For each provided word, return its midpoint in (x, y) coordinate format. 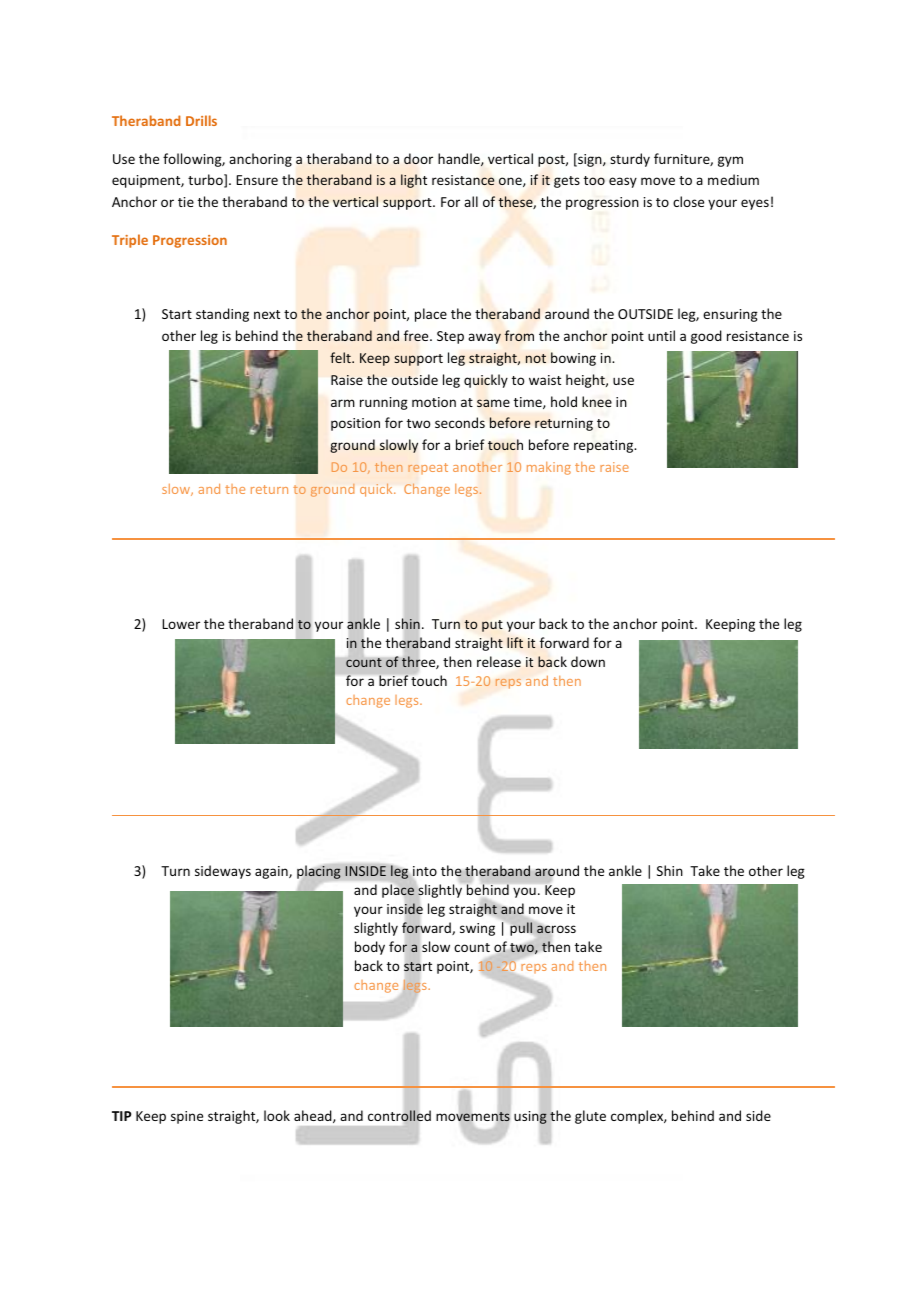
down (588, 661)
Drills (201, 120)
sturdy (630, 160)
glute (590, 1117)
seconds (460, 422)
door (418, 158)
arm (343, 403)
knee (597, 401)
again (272, 872)
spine (187, 1117)
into (424, 872)
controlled (399, 1116)
